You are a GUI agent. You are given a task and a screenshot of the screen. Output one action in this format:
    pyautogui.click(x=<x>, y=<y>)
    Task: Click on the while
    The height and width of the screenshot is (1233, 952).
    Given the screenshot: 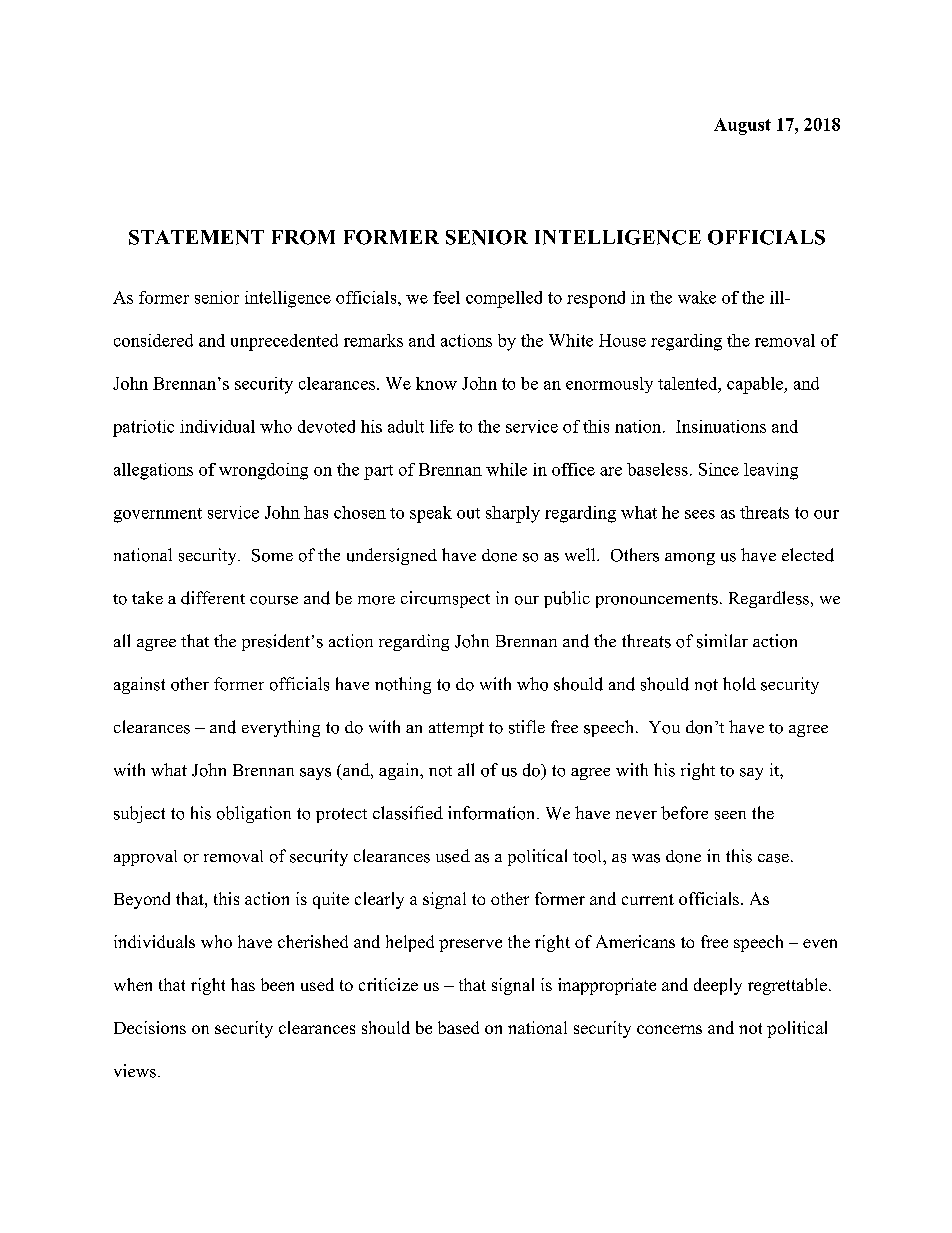 What is the action you would take?
    pyautogui.click(x=506, y=469)
